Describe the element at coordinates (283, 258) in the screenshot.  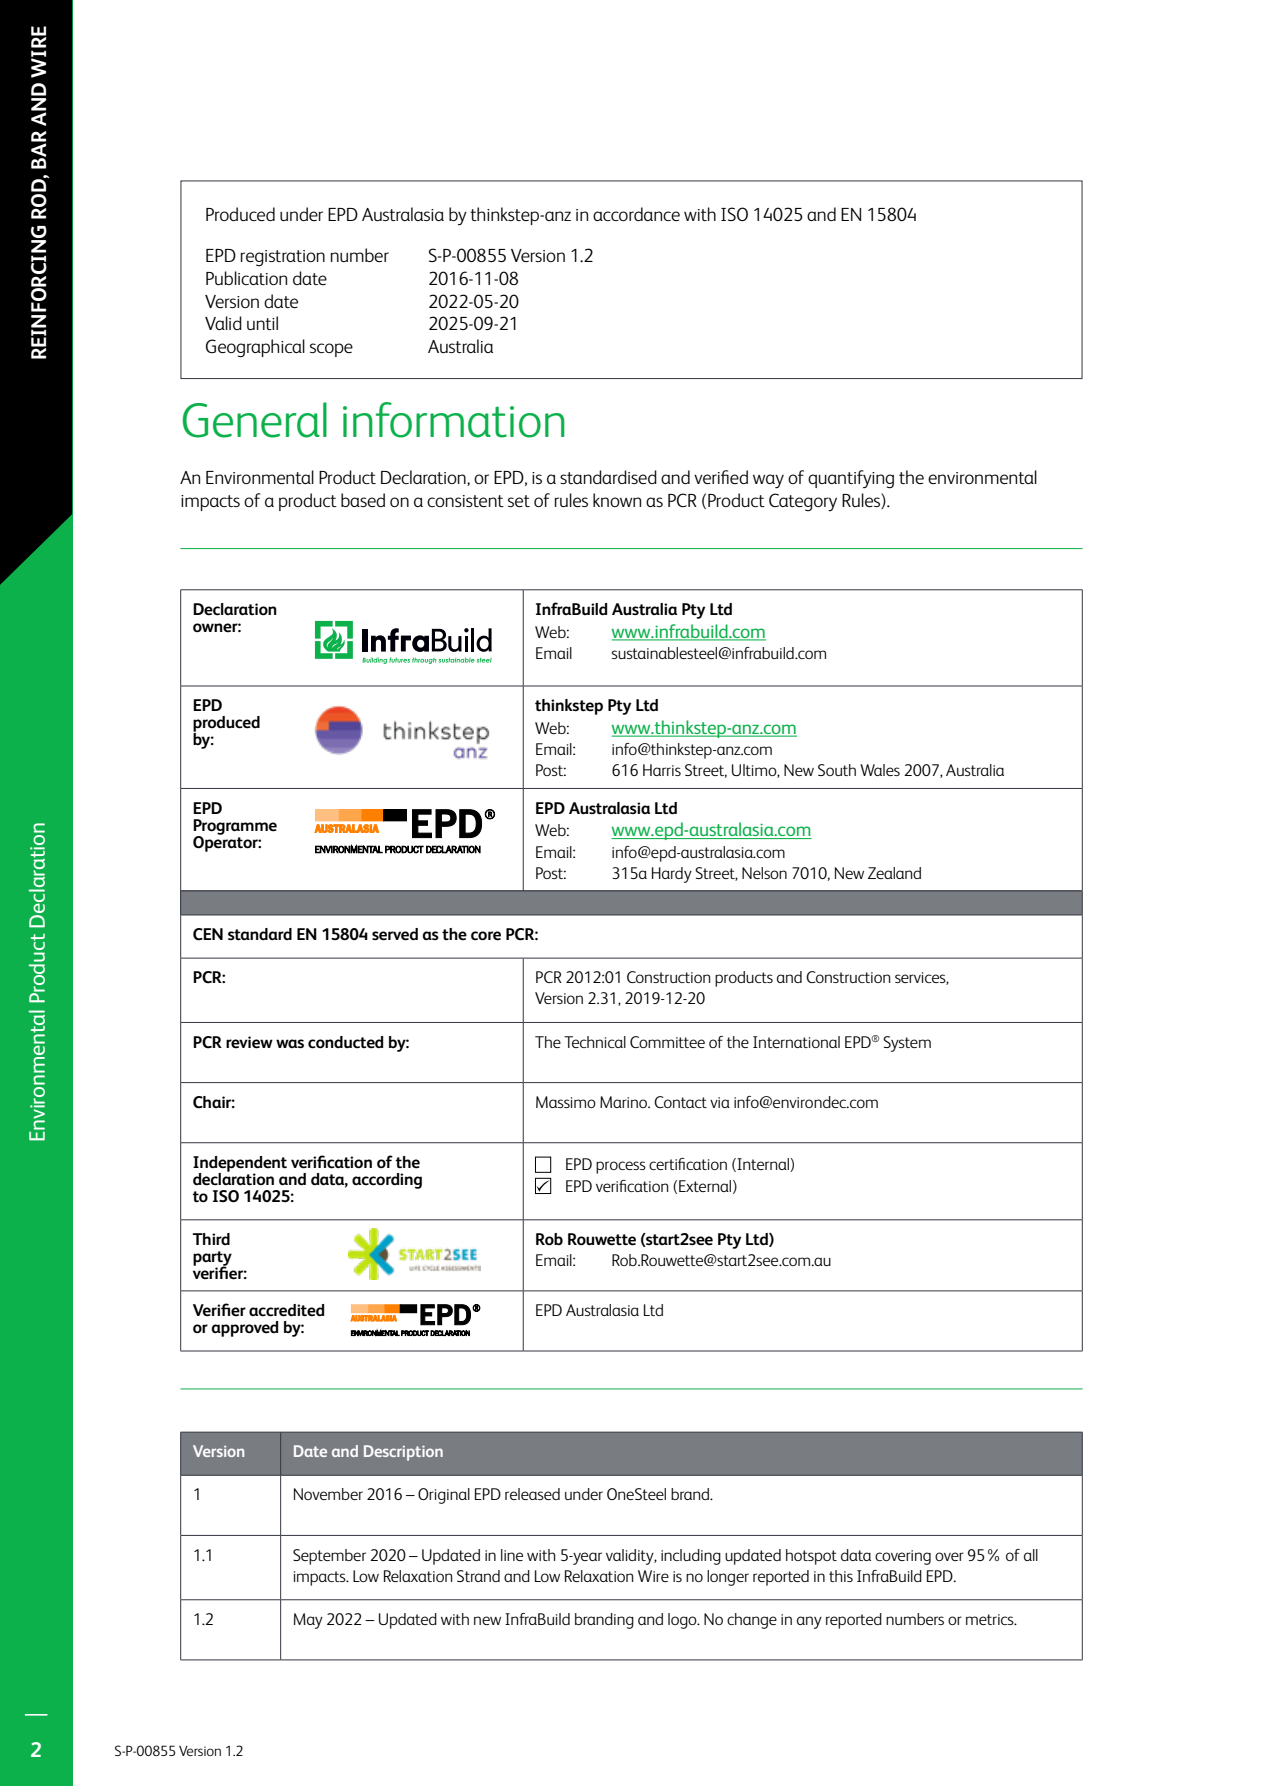
I see `registration` at that location.
